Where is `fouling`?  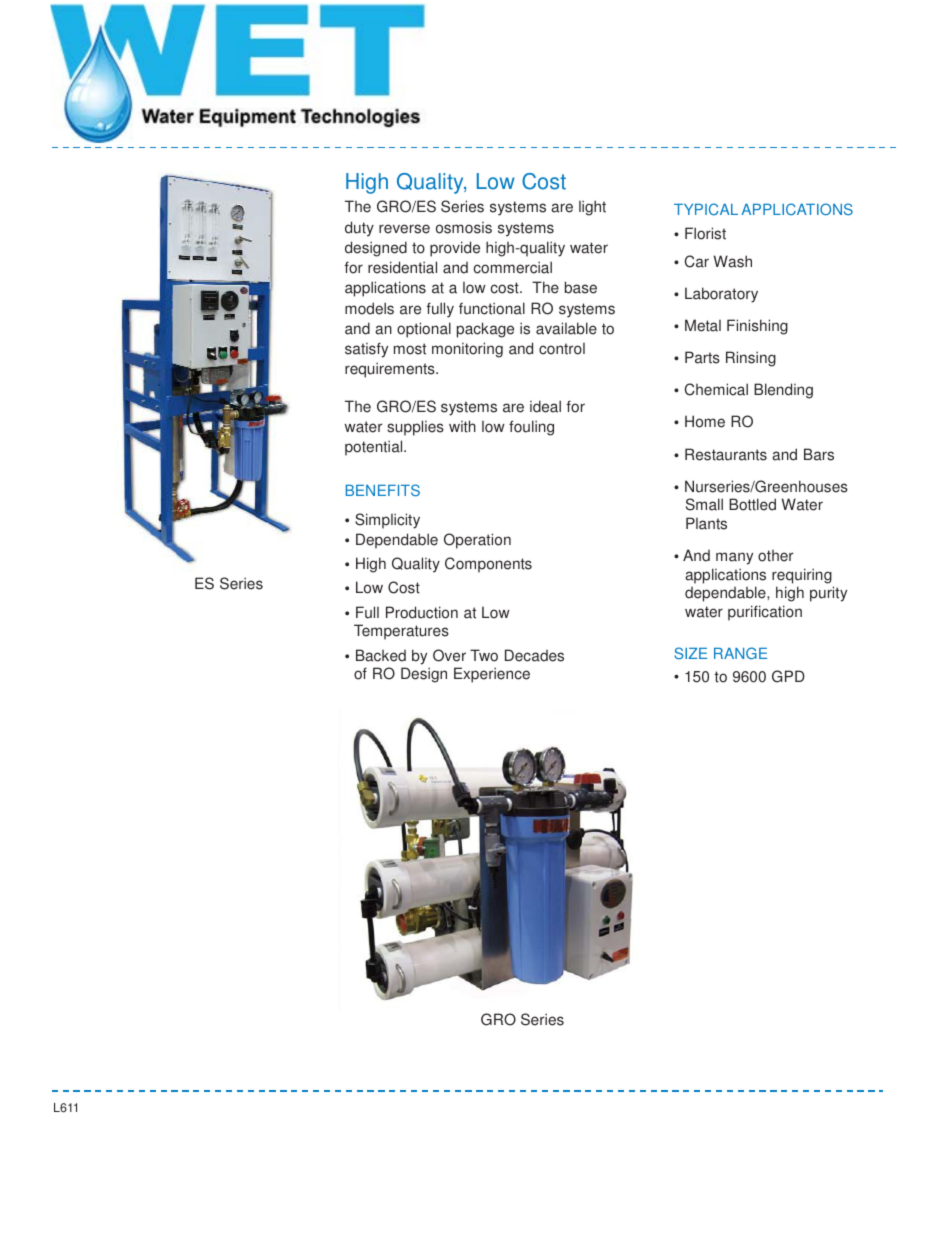
fouling is located at coordinates (531, 428).
